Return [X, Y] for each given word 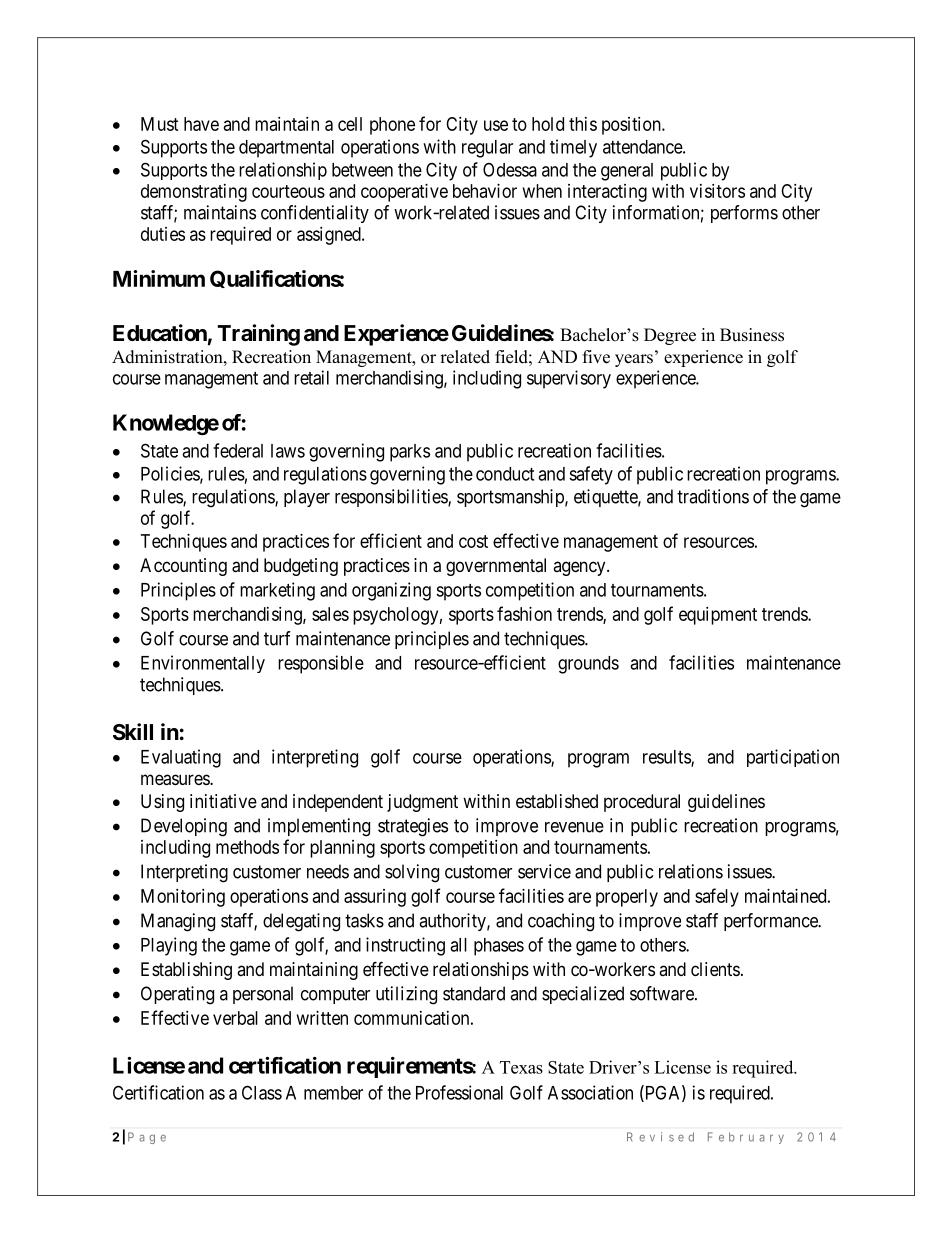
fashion [524, 613]
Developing [184, 827]
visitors [717, 191]
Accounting [183, 567]
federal [238, 450]
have [201, 124]
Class [262, 1092]
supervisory [569, 379]
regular [487, 149]
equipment [718, 616]
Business [752, 335]
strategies [413, 827]
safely [717, 897]
